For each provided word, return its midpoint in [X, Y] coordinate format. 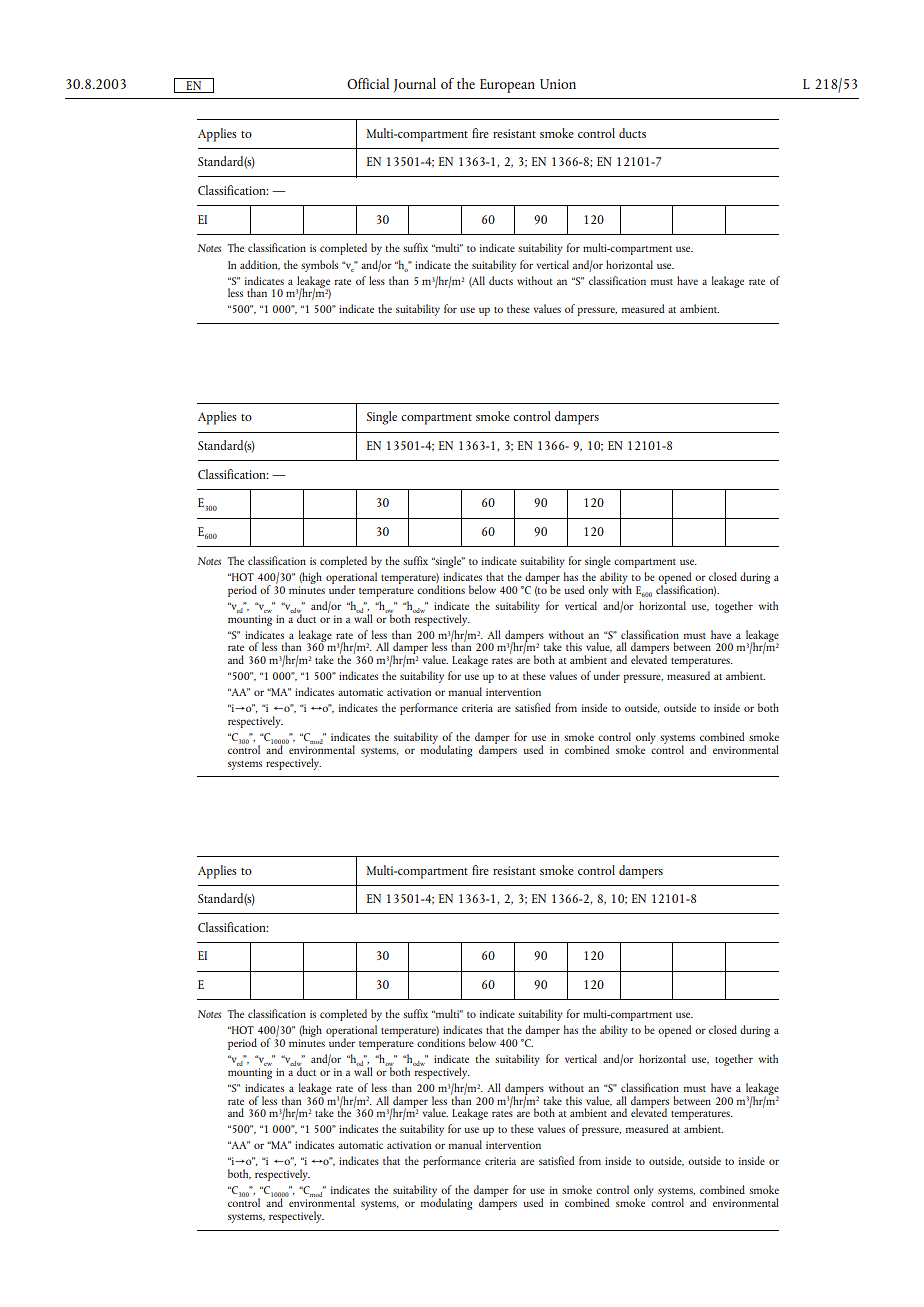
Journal [414, 85]
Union [558, 84]
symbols [319, 266]
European [507, 86]
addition [260, 265]
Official [368, 83]
